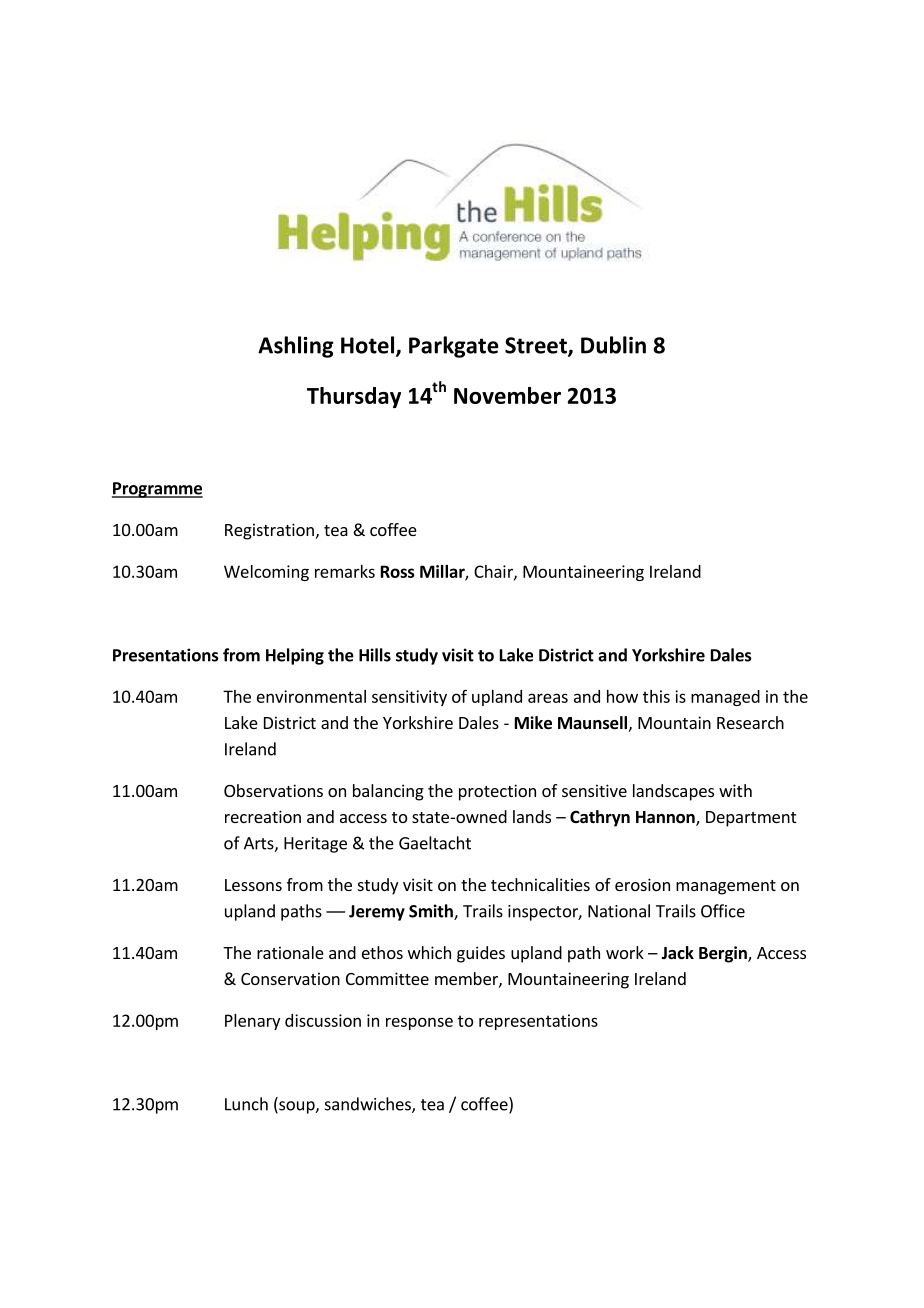  What do you see at coordinates (246, 1104) in the screenshot?
I see `Lunch` at bounding box center [246, 1104].
